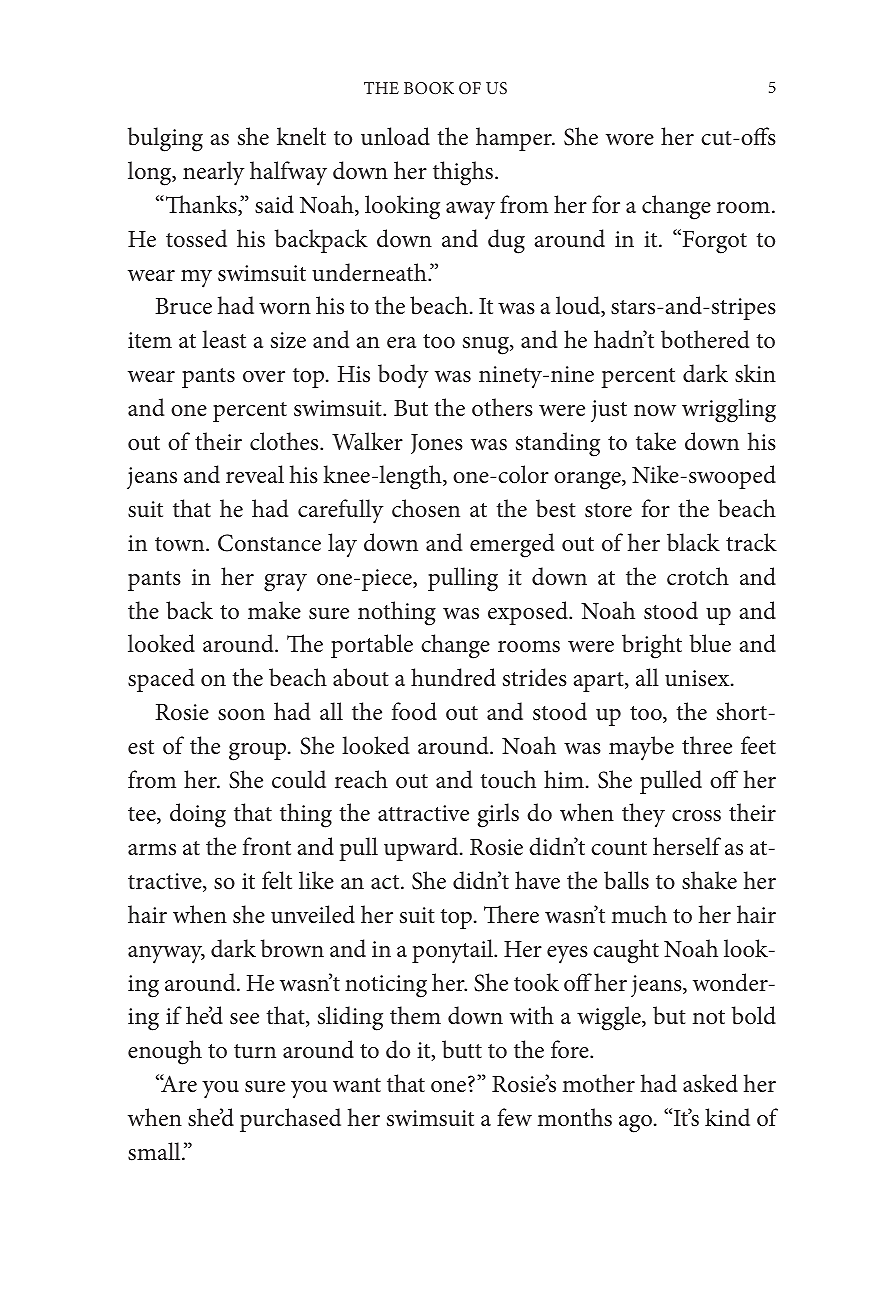 The image size is (872, 1298). Describe the element at coordinates (429, 88) in the page. I see `BOOK` at that location.
